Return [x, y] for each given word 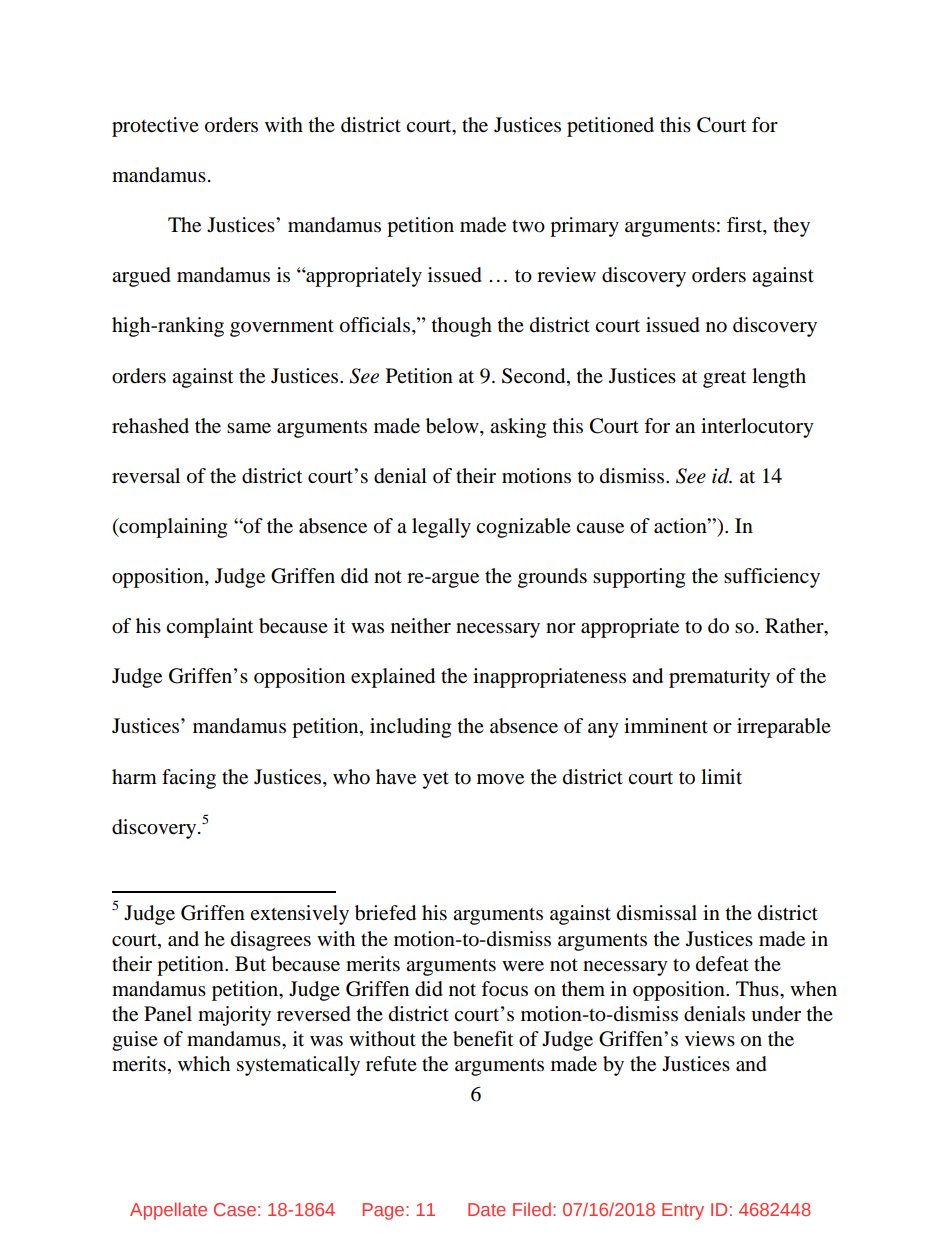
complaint [209, 628]
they [791, 227]
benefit [483, 1039]
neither [421, 626]
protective [155, 127]
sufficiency [772, 578]
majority [234, 1016]
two [528, 226]
